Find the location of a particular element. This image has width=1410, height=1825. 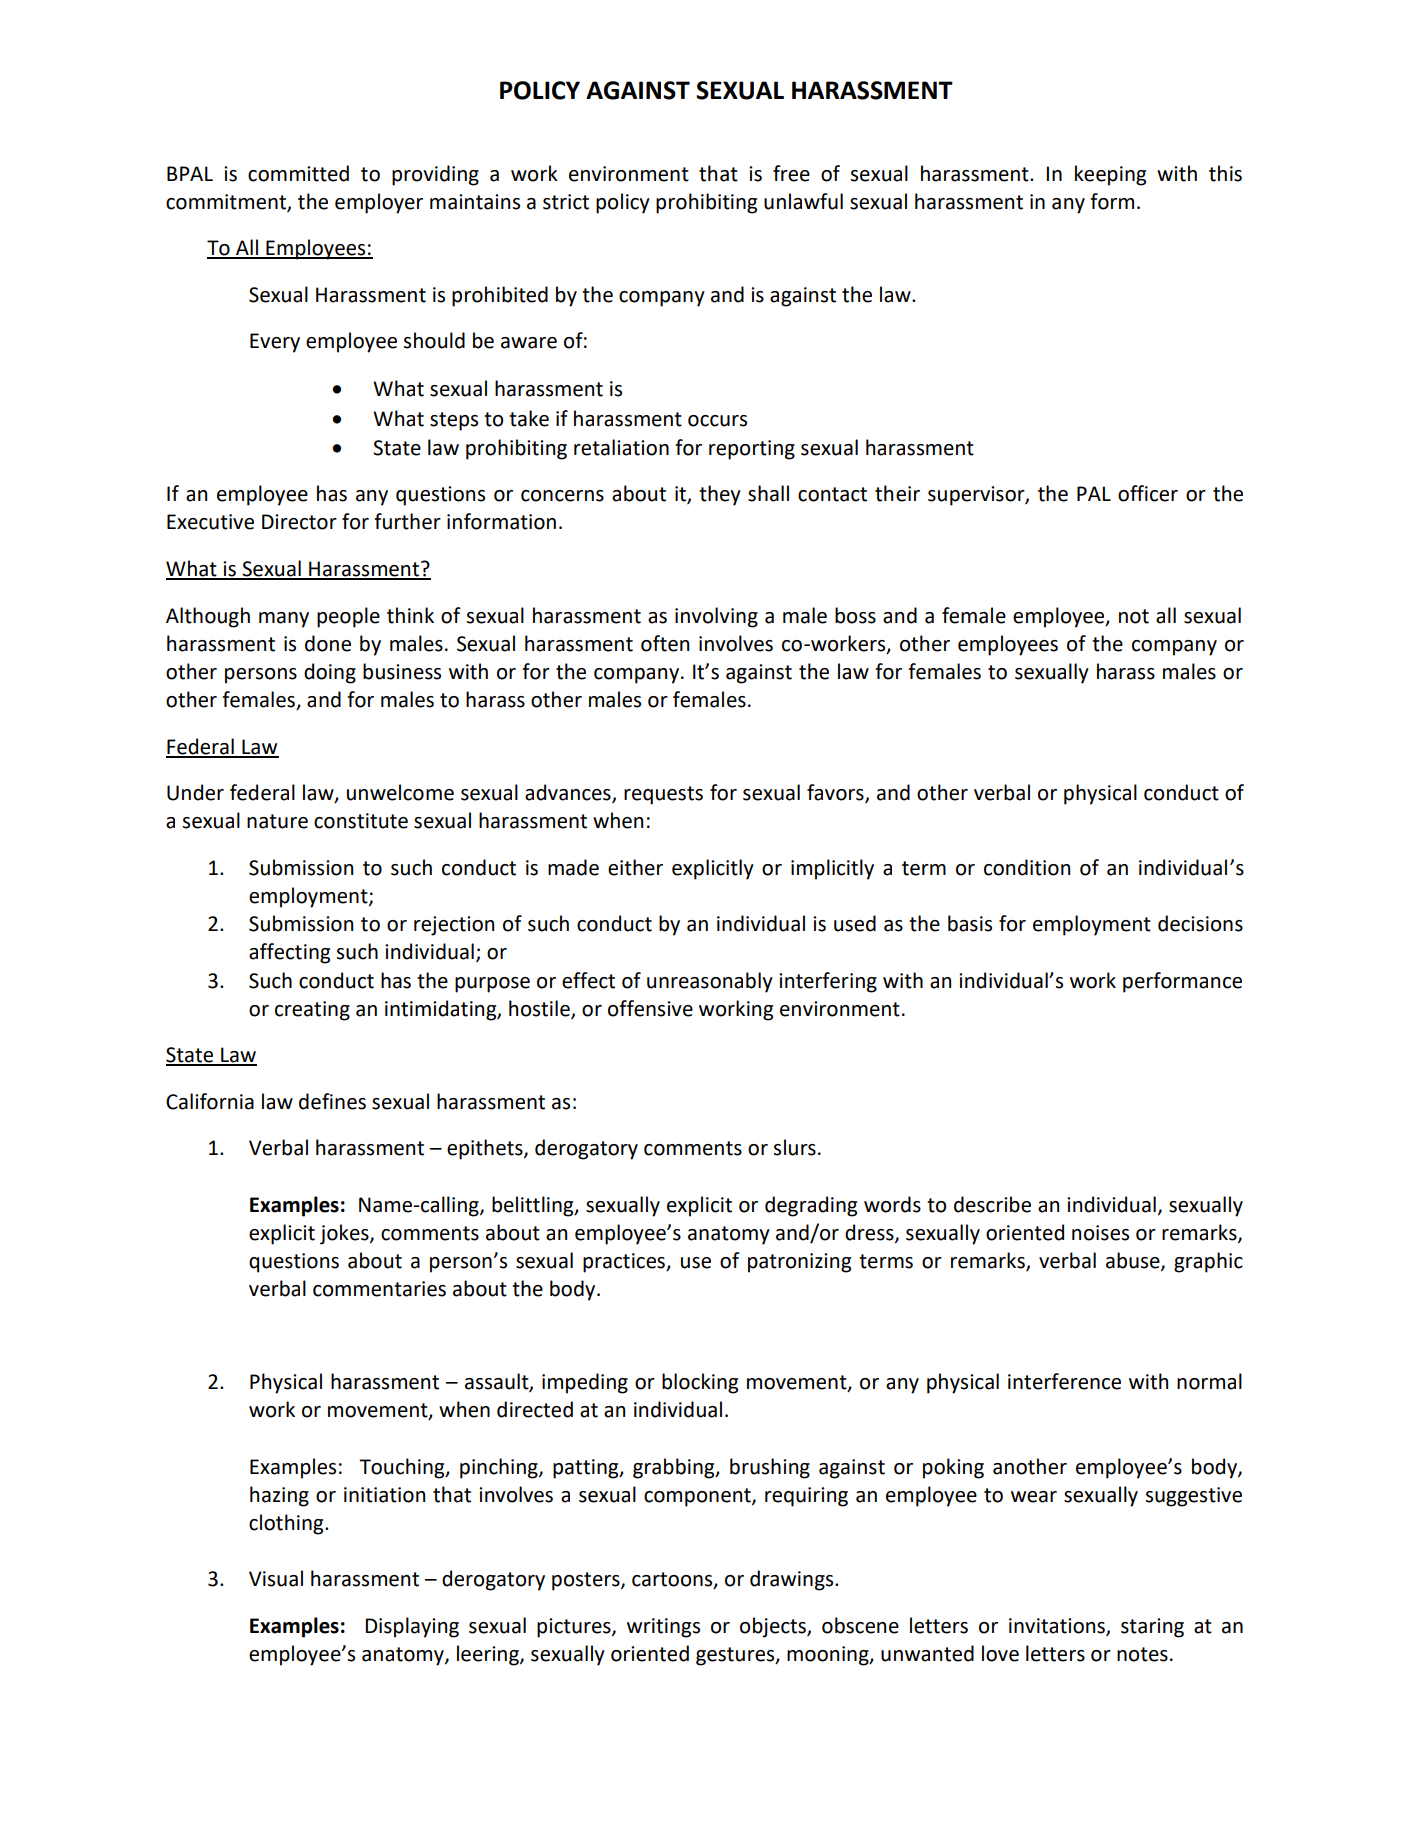

keeping is located at coordinates (1110, 175).
